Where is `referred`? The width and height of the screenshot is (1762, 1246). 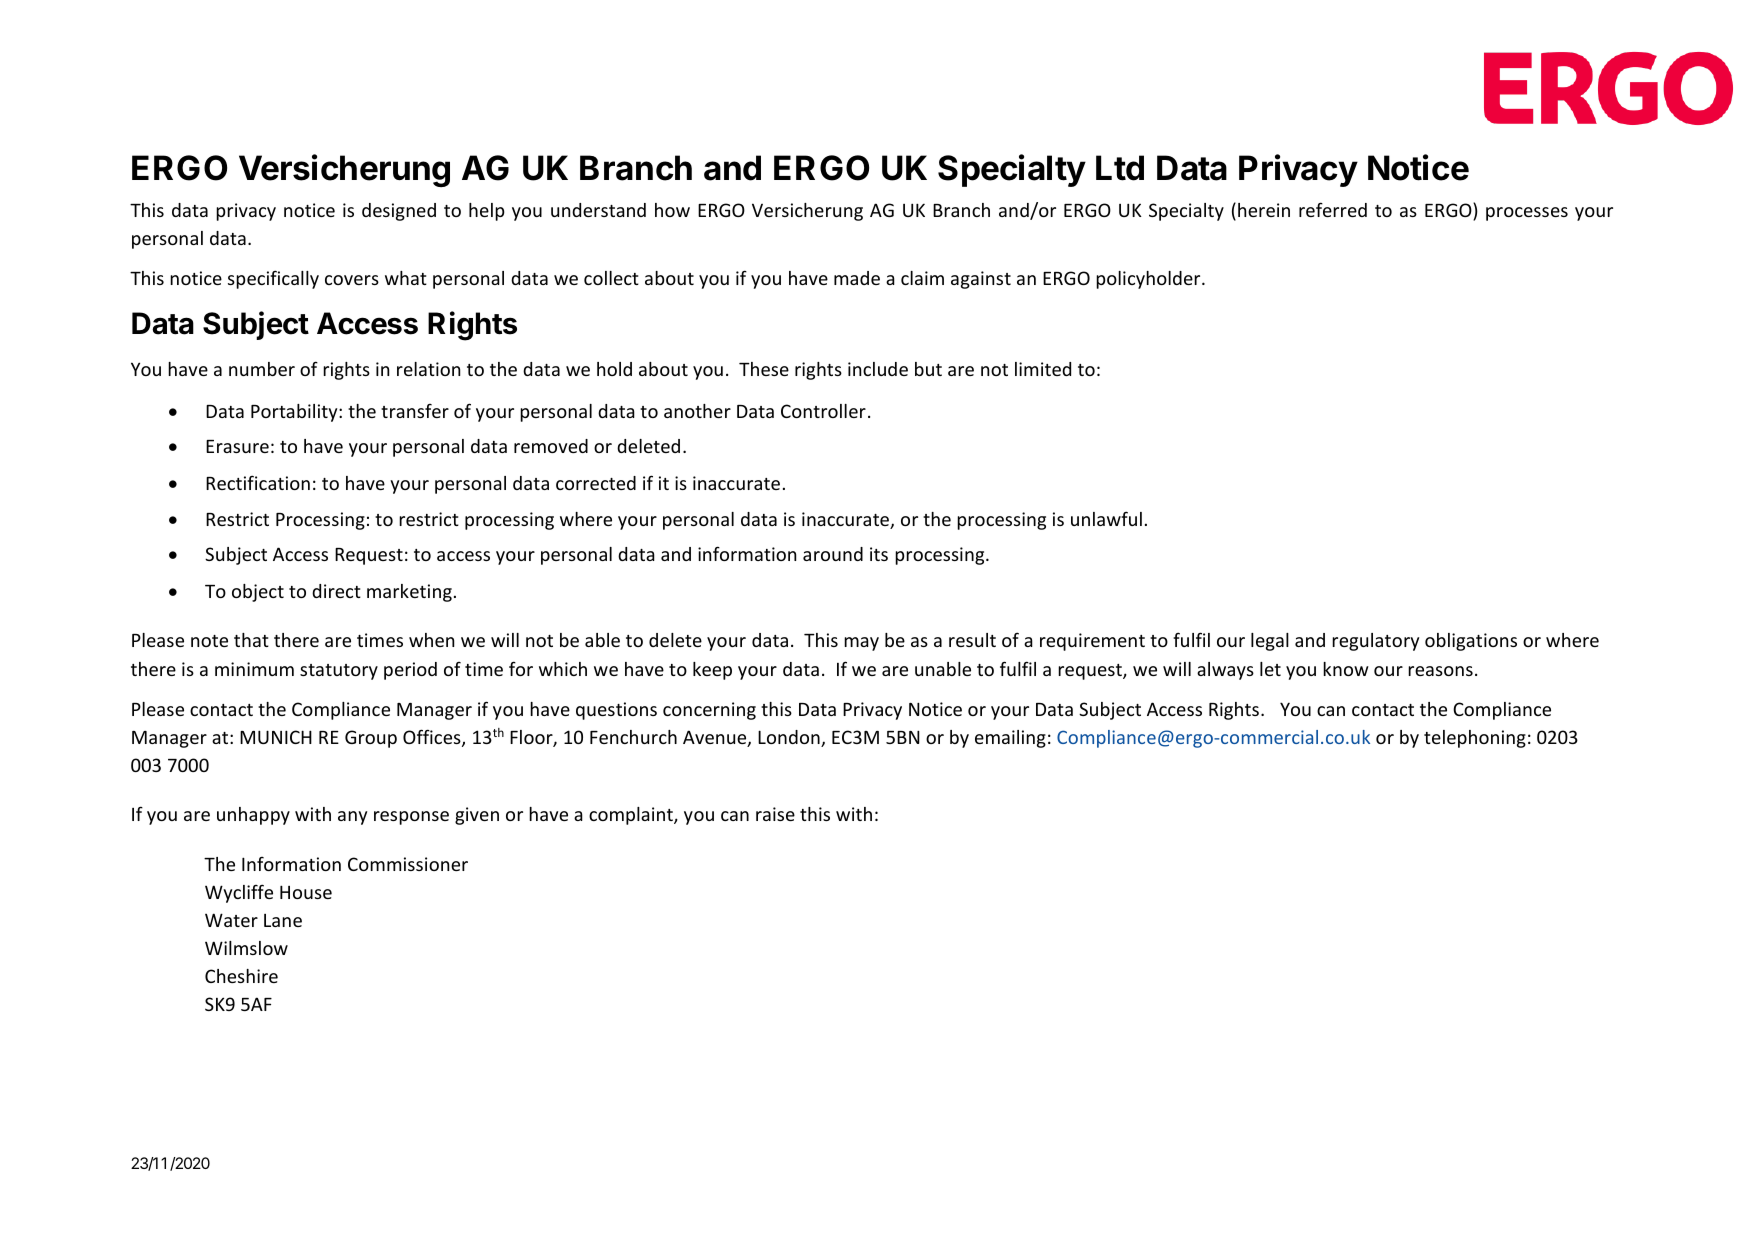
referred is located at coordinates (1333, 209).
